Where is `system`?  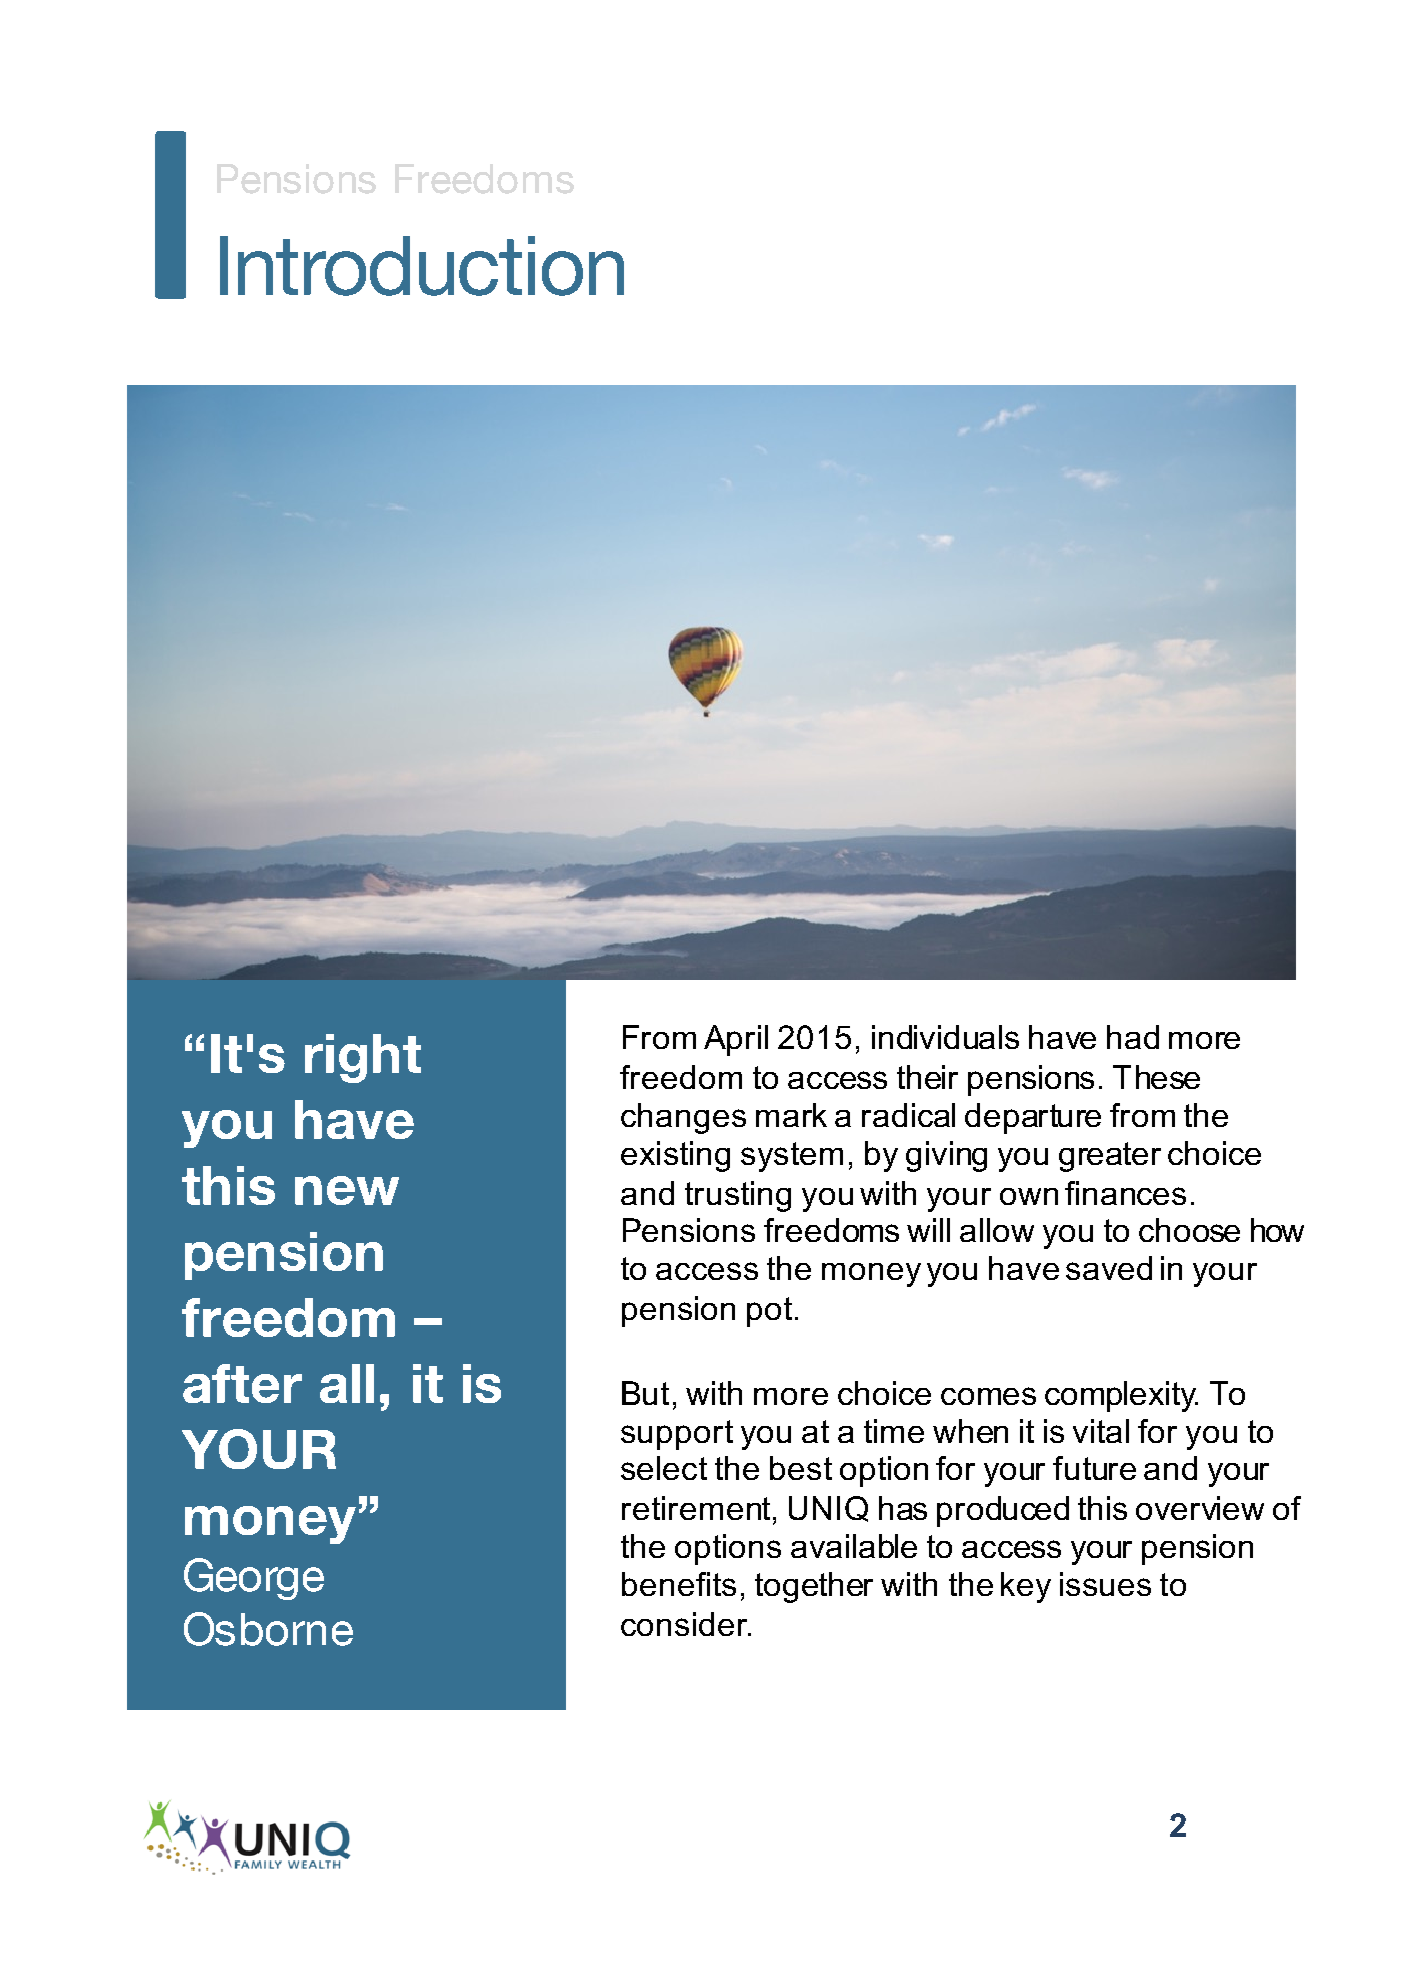 system is located at coordinates (792, 1157).
